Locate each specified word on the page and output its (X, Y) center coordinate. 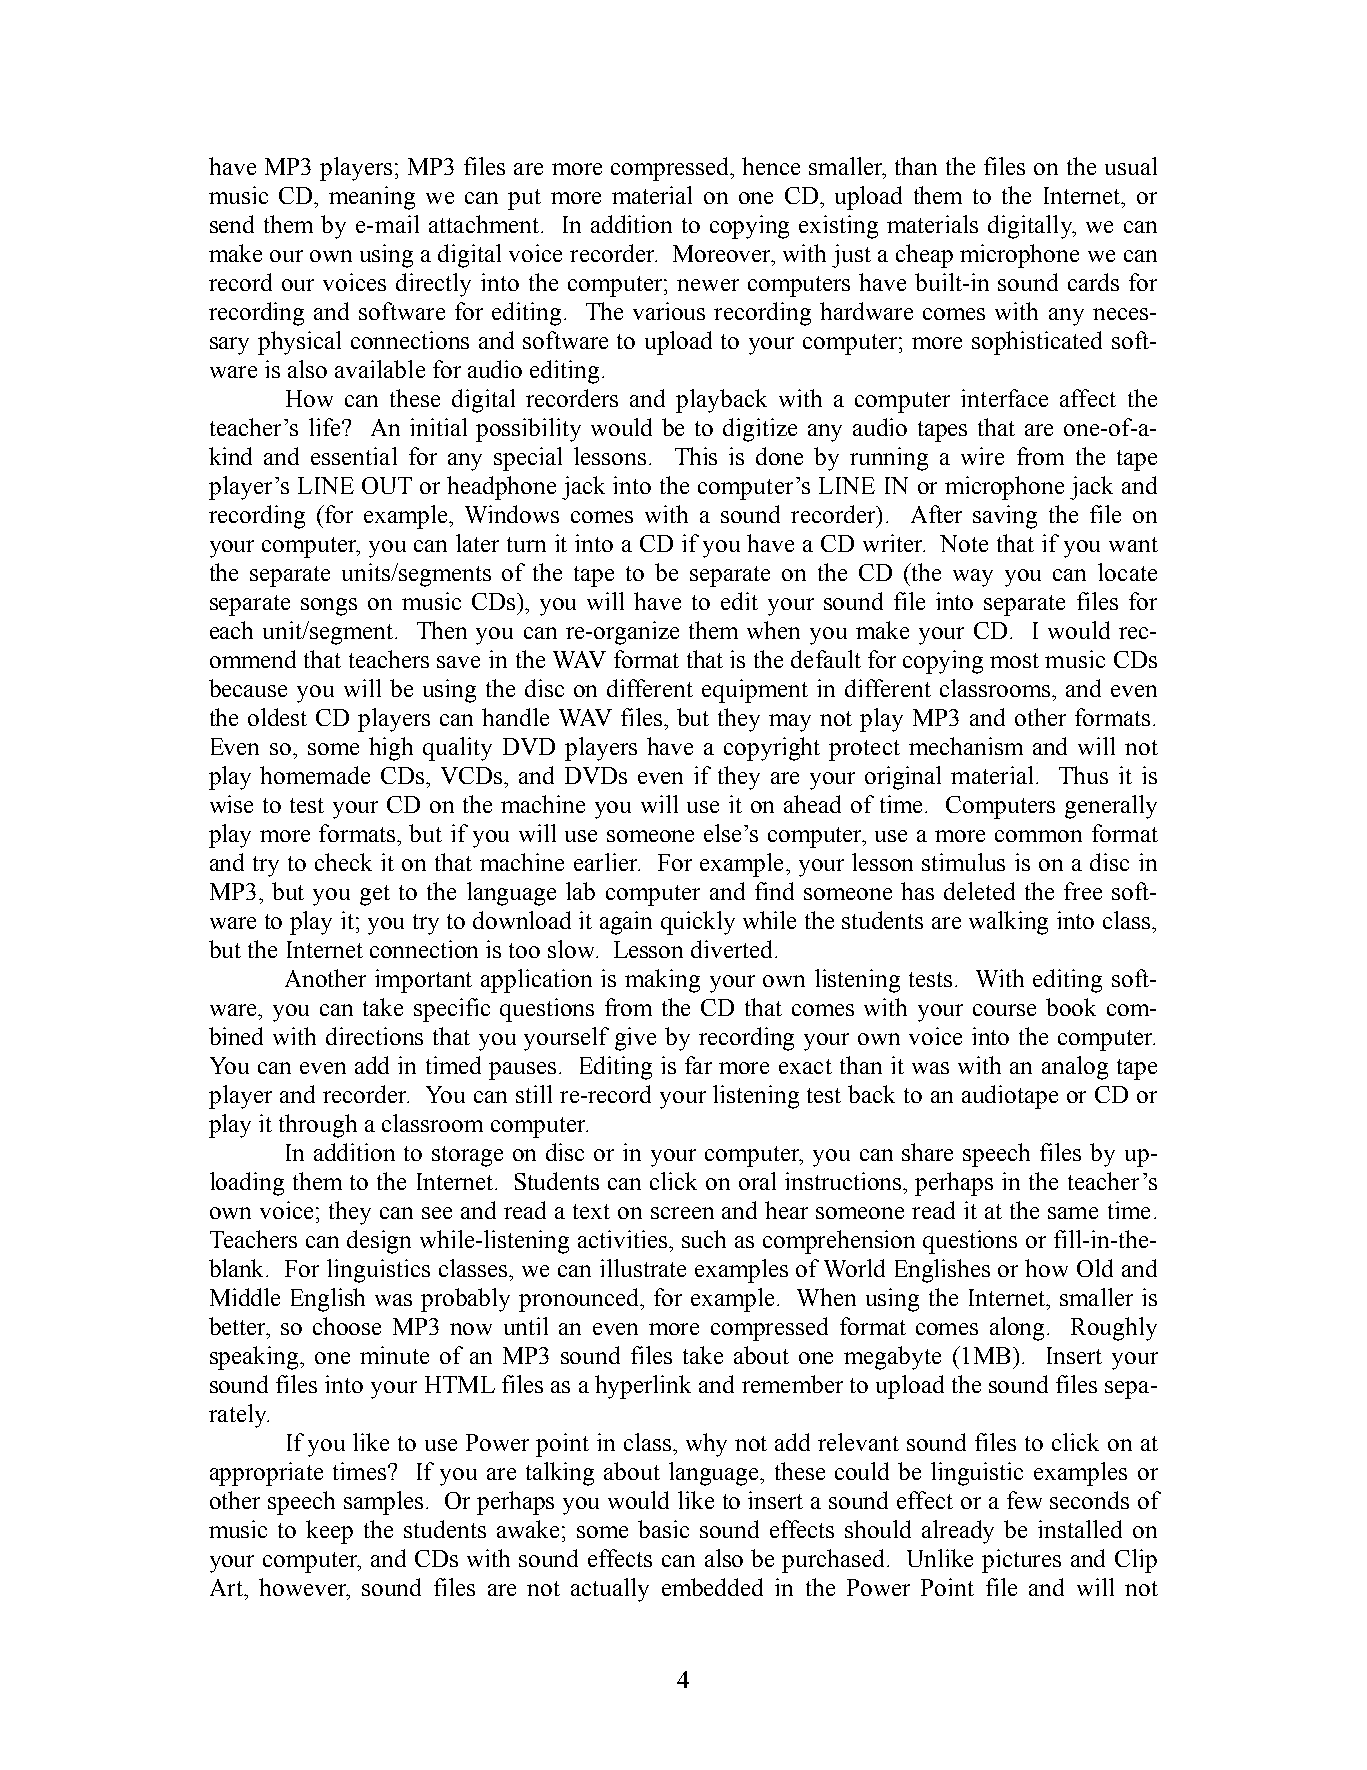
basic (663, 1529)
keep (329, 1532)
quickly (698, 923)
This (696, 456)
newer (708, 285)
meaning (372, 198)
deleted (979, 891)
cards (1093, 282)
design (379, 1242)
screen (682, 1213)
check (343, 862)
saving (1005, 517)
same (1073, 1213)
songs (329, 607)
